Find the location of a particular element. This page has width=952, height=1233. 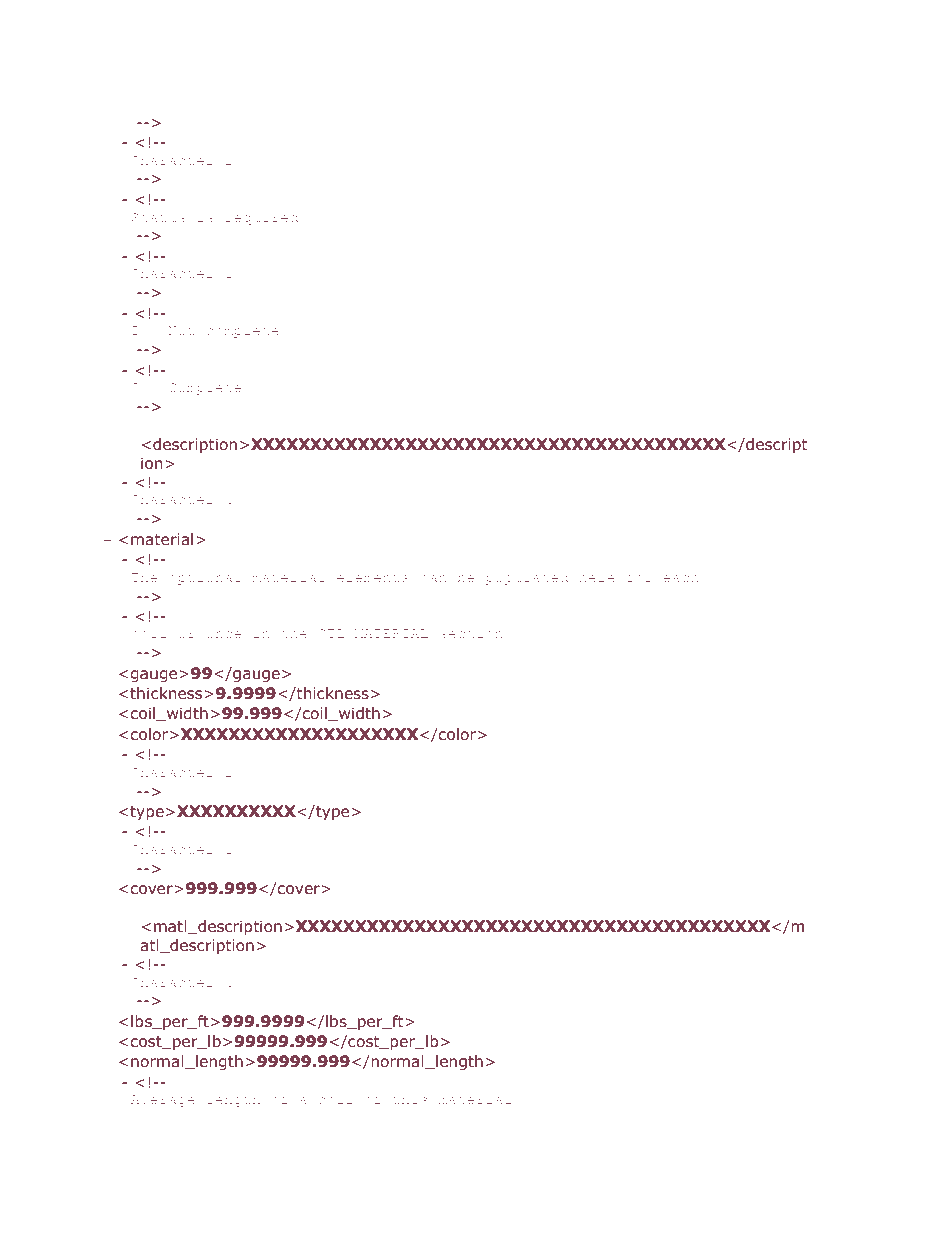

required is located at coordinates (261, 218).
